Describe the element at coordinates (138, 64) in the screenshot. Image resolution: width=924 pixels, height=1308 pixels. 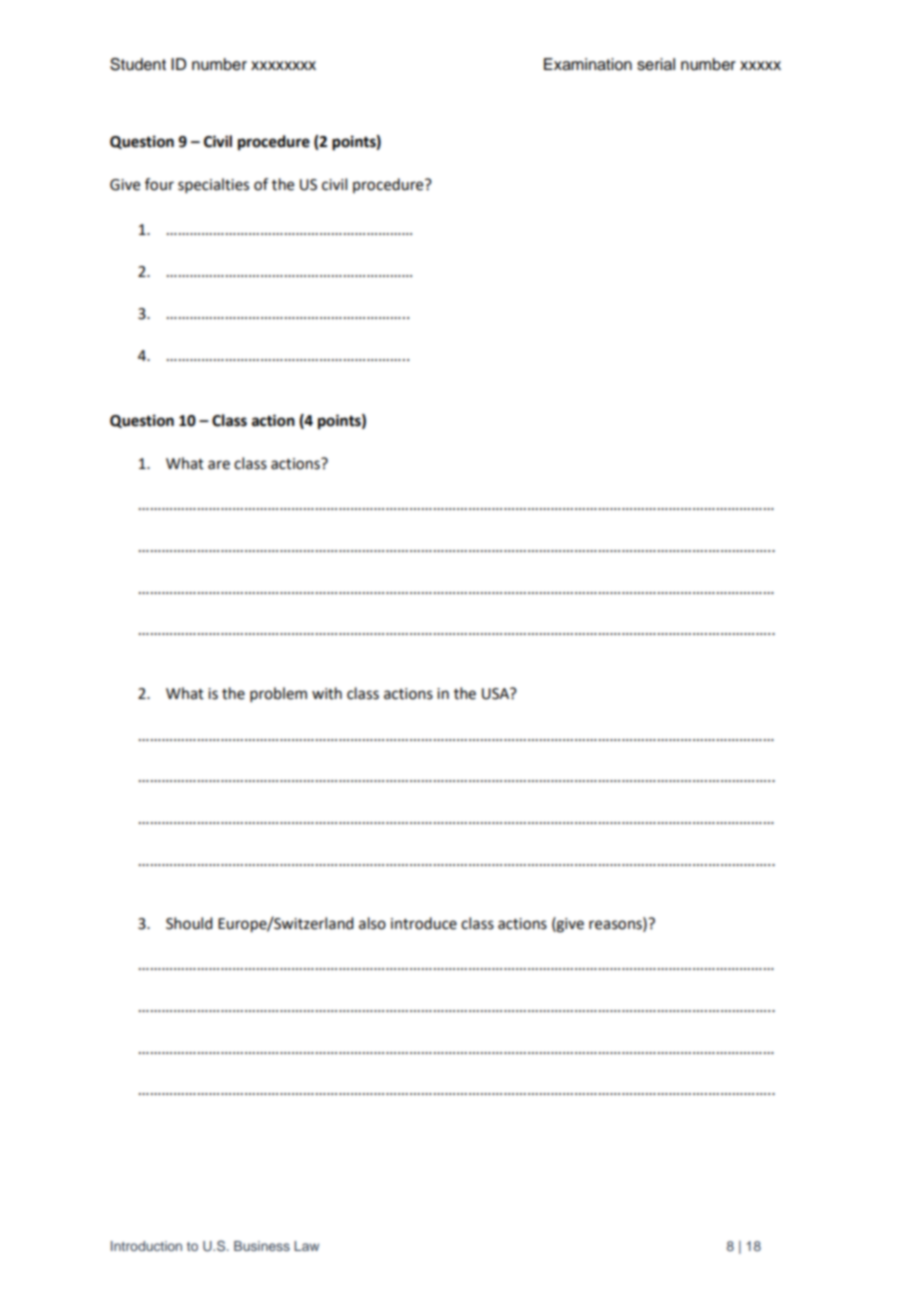
I see `Student` at that location.
